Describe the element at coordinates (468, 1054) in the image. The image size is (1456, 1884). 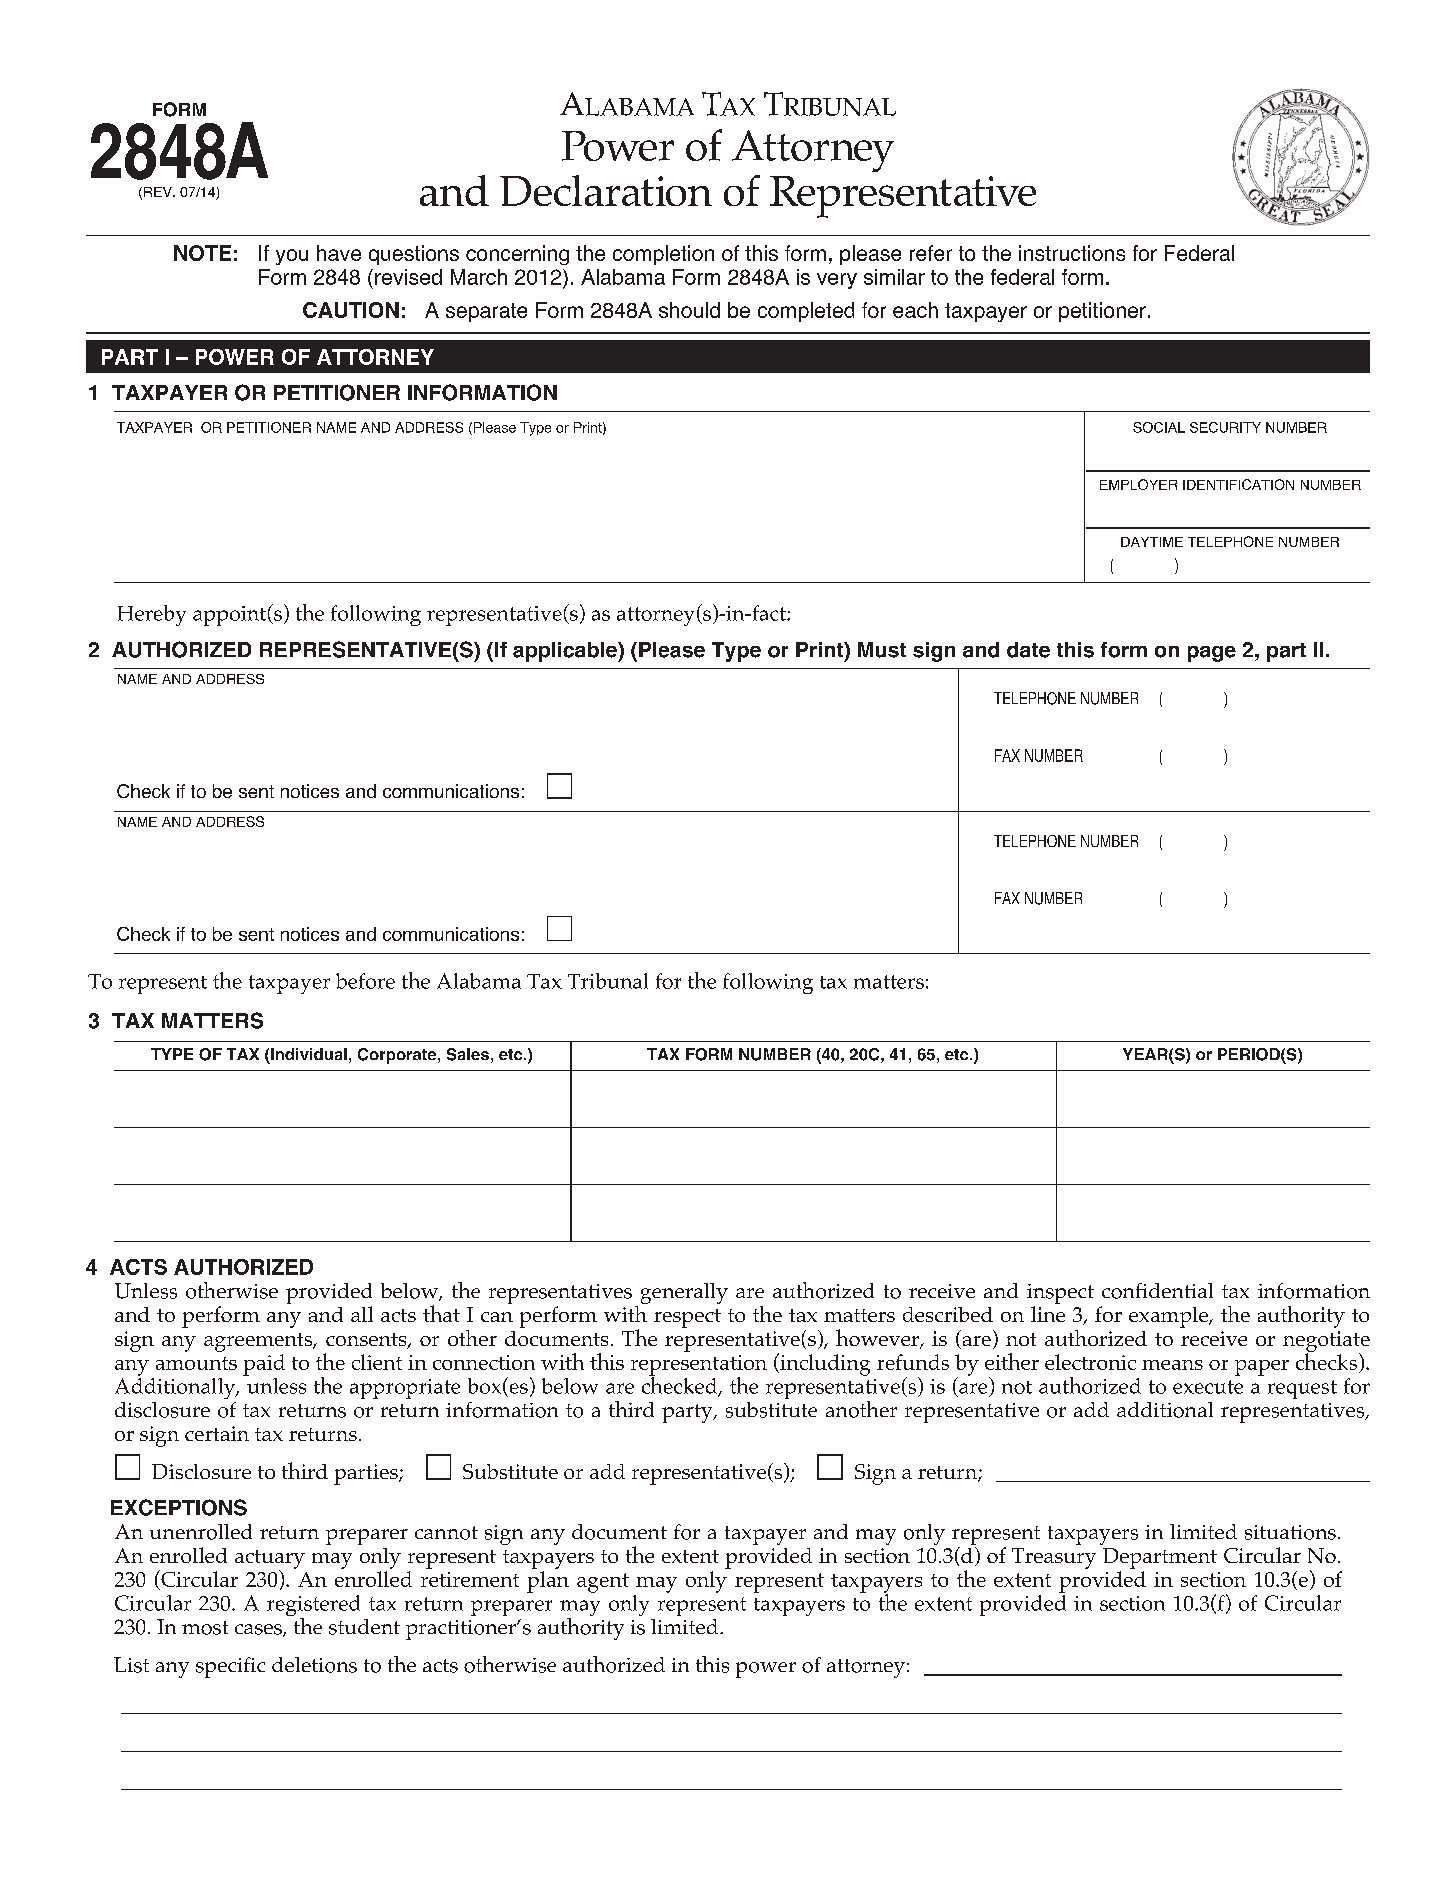
I see `Sales` at that location.
